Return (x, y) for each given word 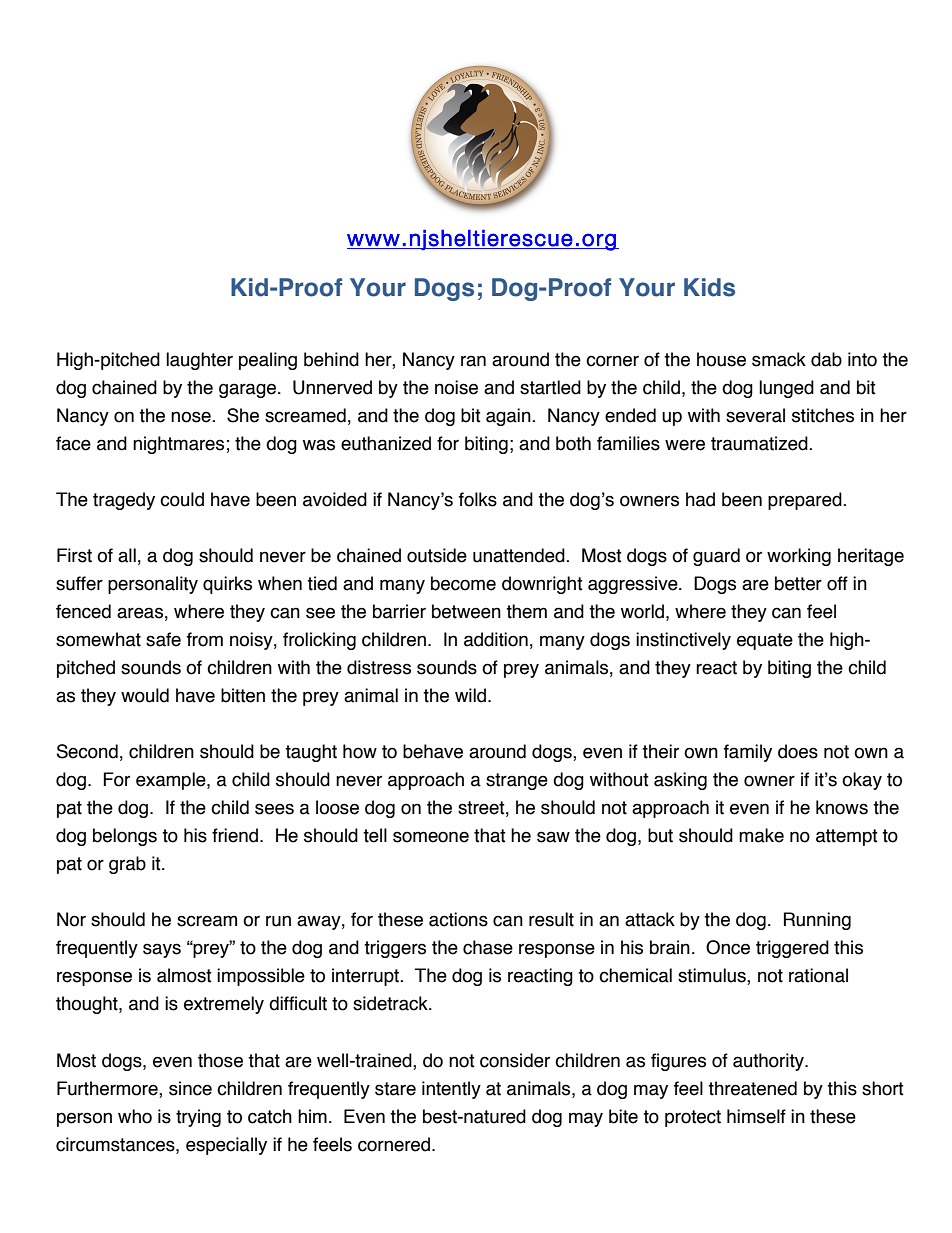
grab (127, 865)
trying (198, 1118)
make (761, 835)
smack (779, 359)
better (798, 583)
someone (431, 837)
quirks (227, 585)
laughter (199, 361)
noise (456, 387)
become (463, 583)
